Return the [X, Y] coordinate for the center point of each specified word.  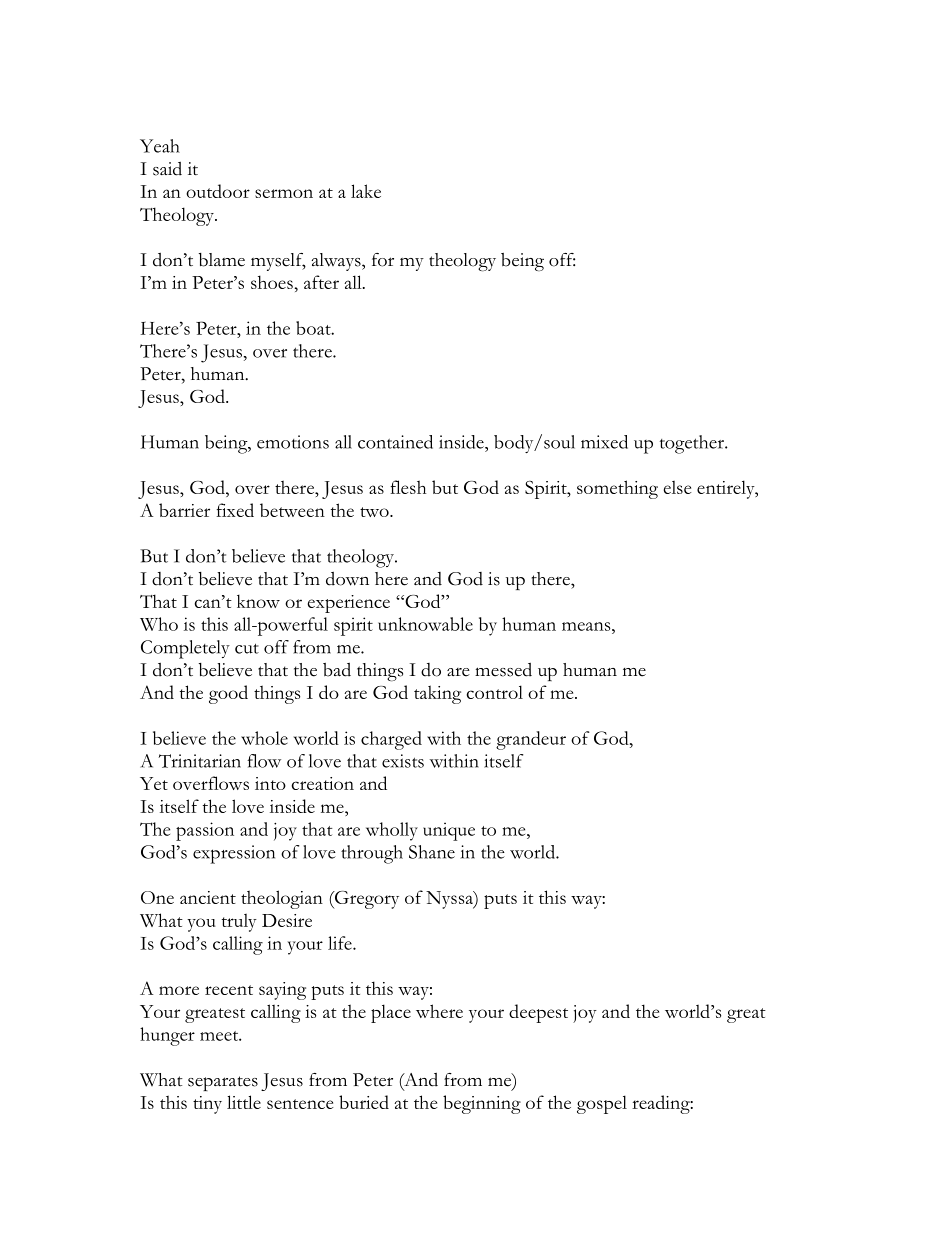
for [383, 260]
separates [223, 1083]
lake [366, 191]
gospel [602, 1104]
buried [364, 1102]
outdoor [218, 191]
